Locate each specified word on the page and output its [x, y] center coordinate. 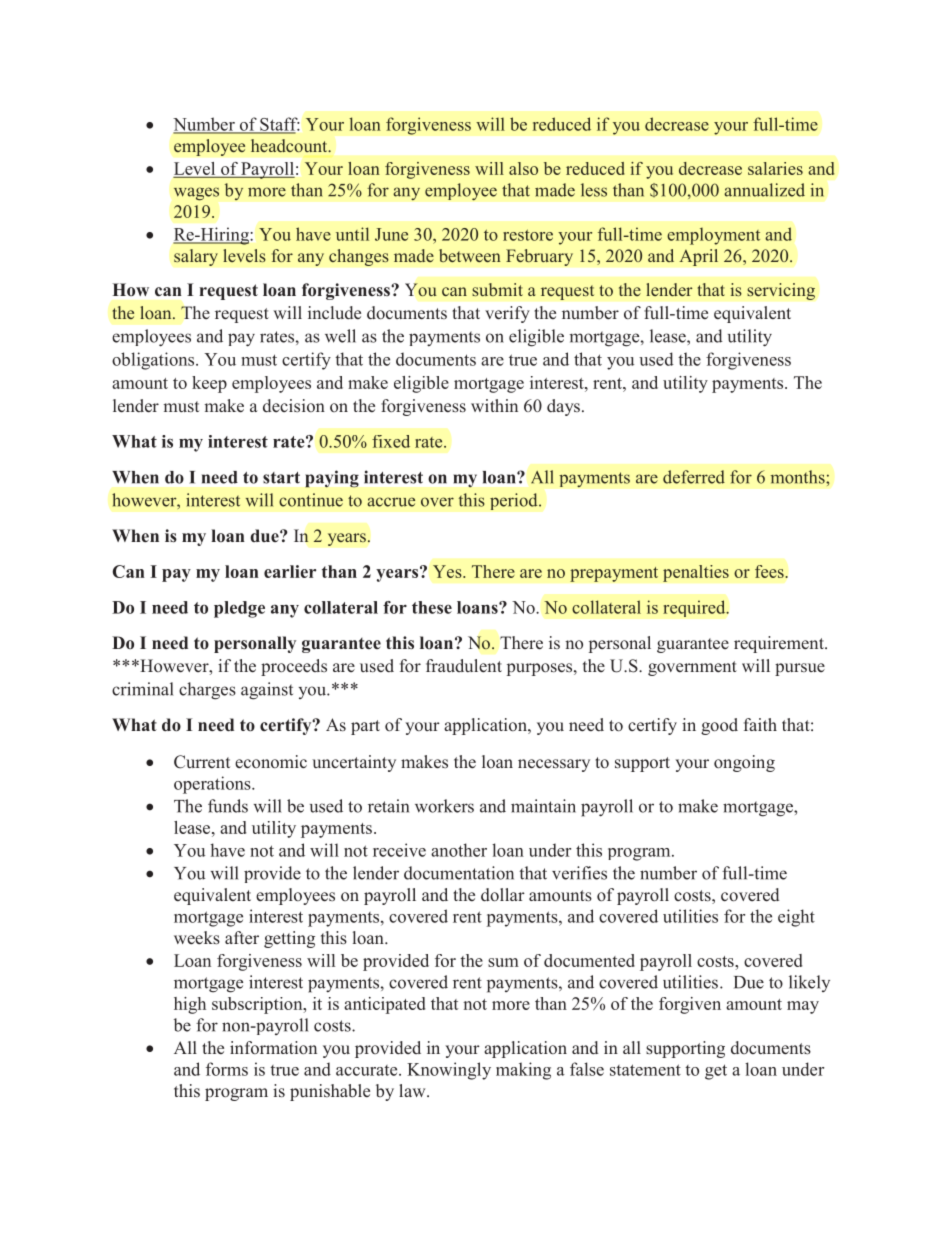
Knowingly [449, 1071]
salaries [775, 168]
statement [645, 1070]
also [523, 168]
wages [196, 194]
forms [227, 1069]
